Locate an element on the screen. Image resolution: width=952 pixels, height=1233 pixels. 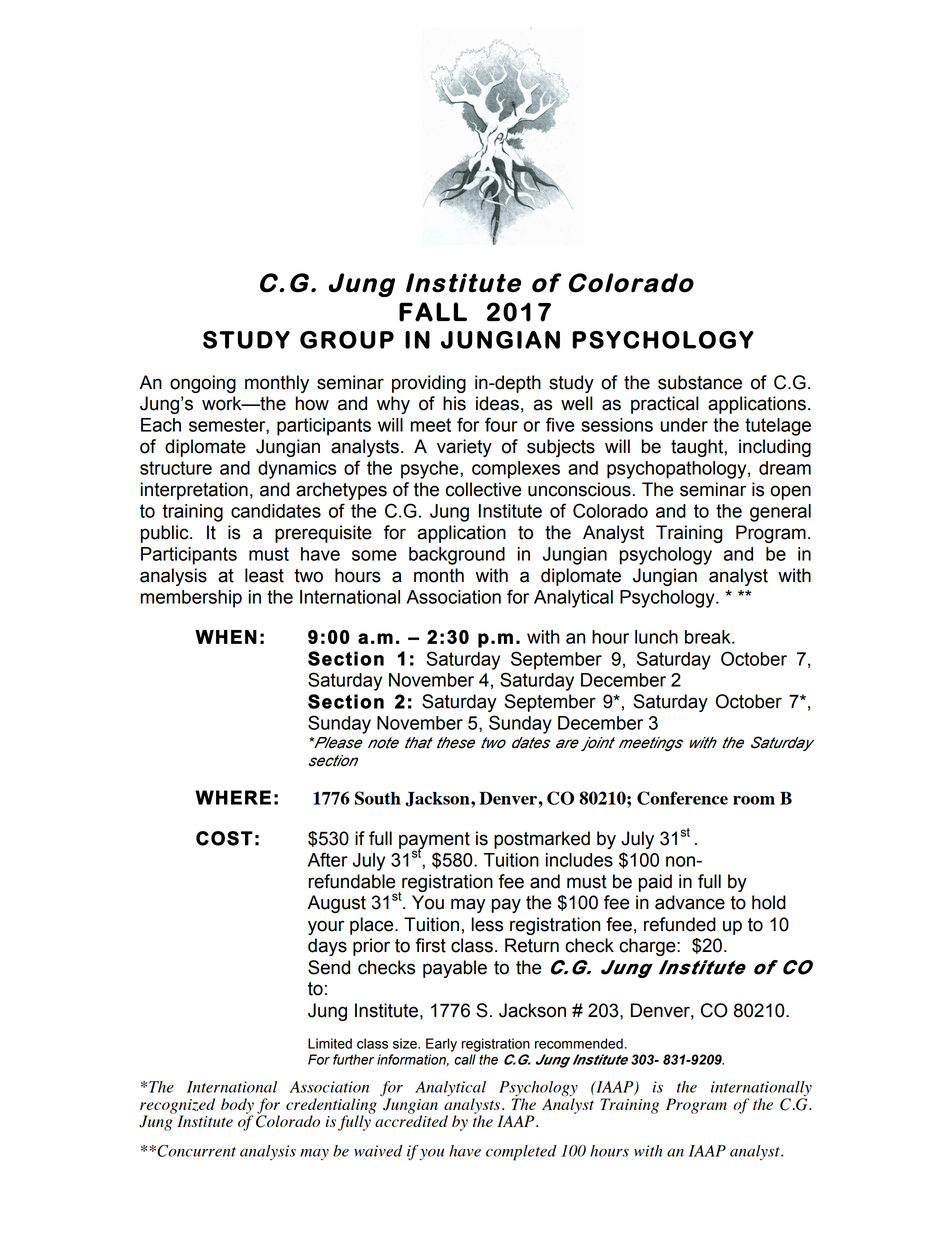
recommended is located at coordinates (579, 1043).
